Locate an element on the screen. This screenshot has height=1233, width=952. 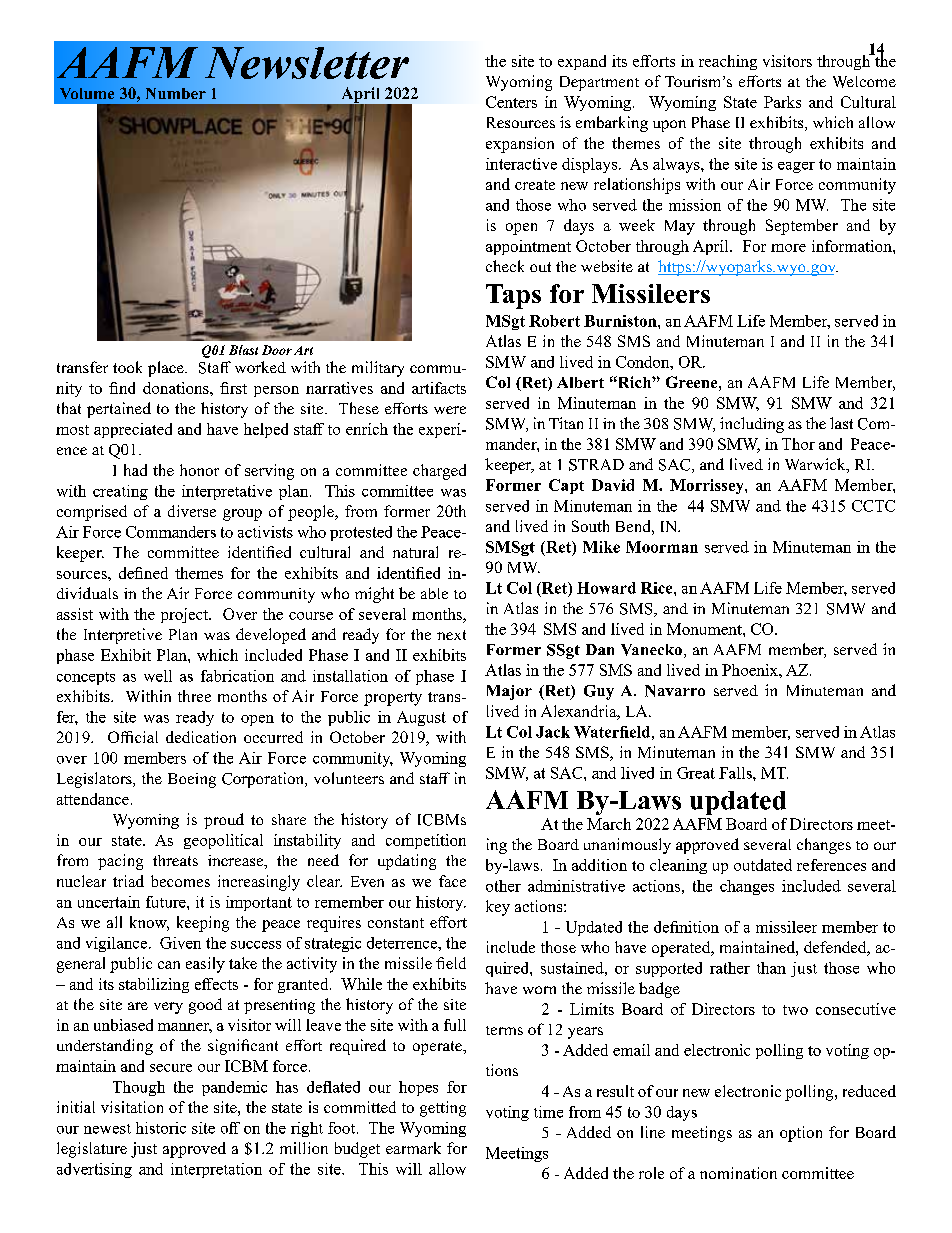
historic is located at coordinates (161, 1128).
